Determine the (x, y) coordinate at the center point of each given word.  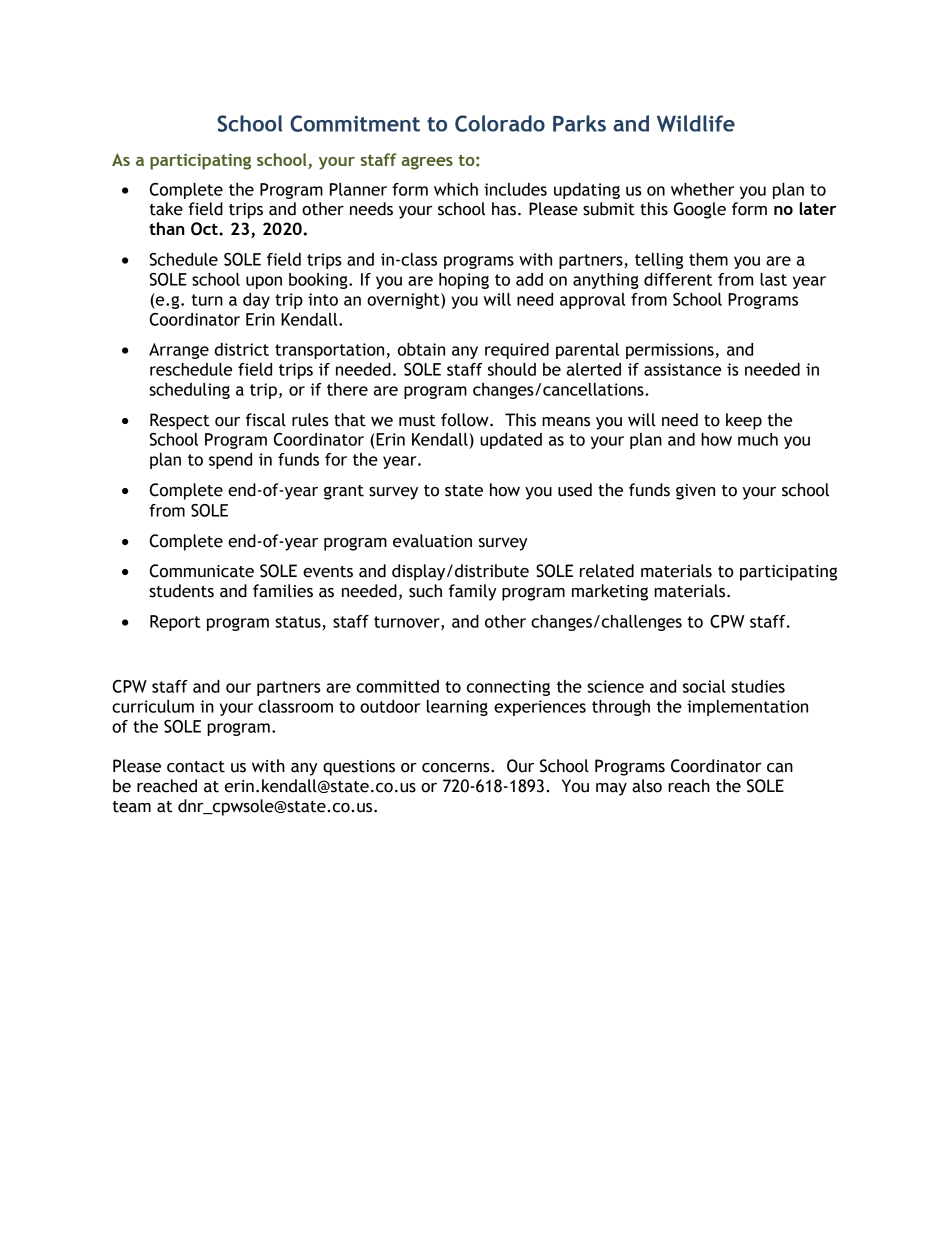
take (166, 209)
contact (196, 767)
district (241, 349)
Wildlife (696, 123)
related (607, 571)
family (473, 592)
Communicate (202, 571)
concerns (457, 768)
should (512, 369)
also (647, 786)
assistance (682, 369)
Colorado (500, 123)
